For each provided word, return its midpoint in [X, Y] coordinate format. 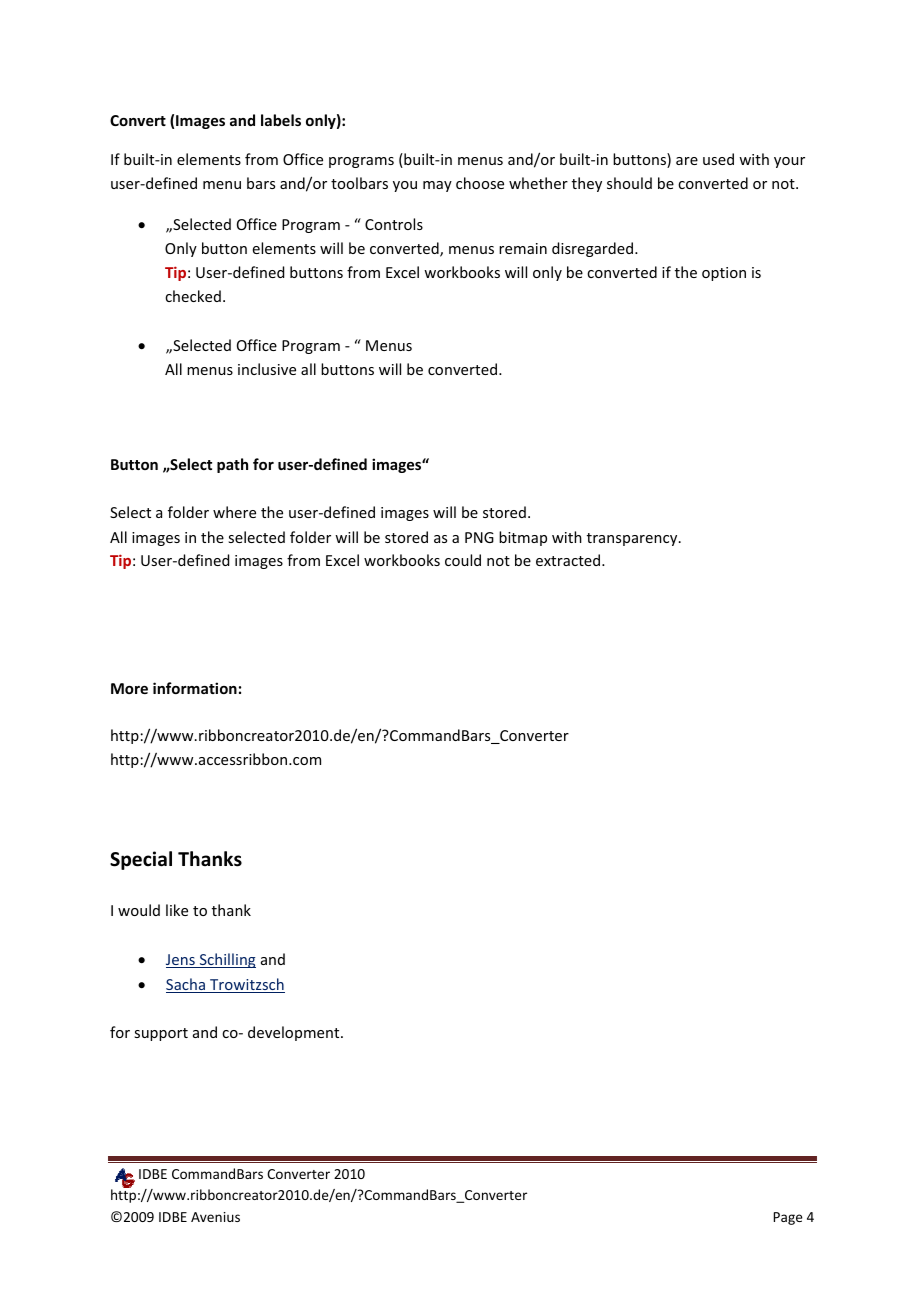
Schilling [226, 960]
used [718, 159]
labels [281, 120]
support [161, 1034]
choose [480, 183]
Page [788, 1218]
